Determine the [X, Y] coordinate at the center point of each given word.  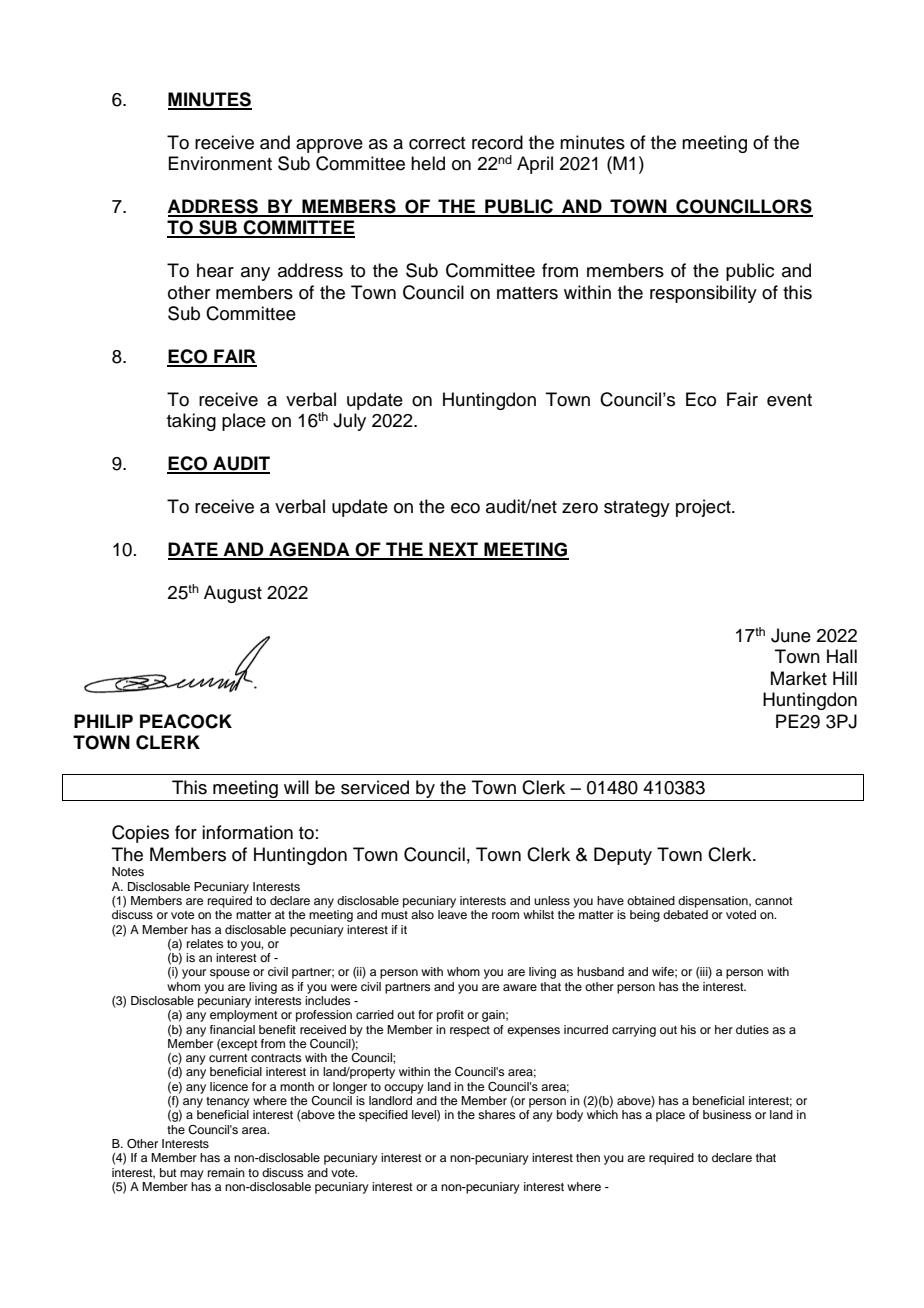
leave [452, 914]
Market [799, 678]
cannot [774, 901]
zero [580, 508]
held [428, 163]
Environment [220, 163]
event [789, 400]
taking [191, 422]
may [192, 1175]
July [349, 422]
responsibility [703, 294]
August [233, 594]
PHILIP [103, 721]
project [704, 508]
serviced [375, 787]
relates [205, 943]
